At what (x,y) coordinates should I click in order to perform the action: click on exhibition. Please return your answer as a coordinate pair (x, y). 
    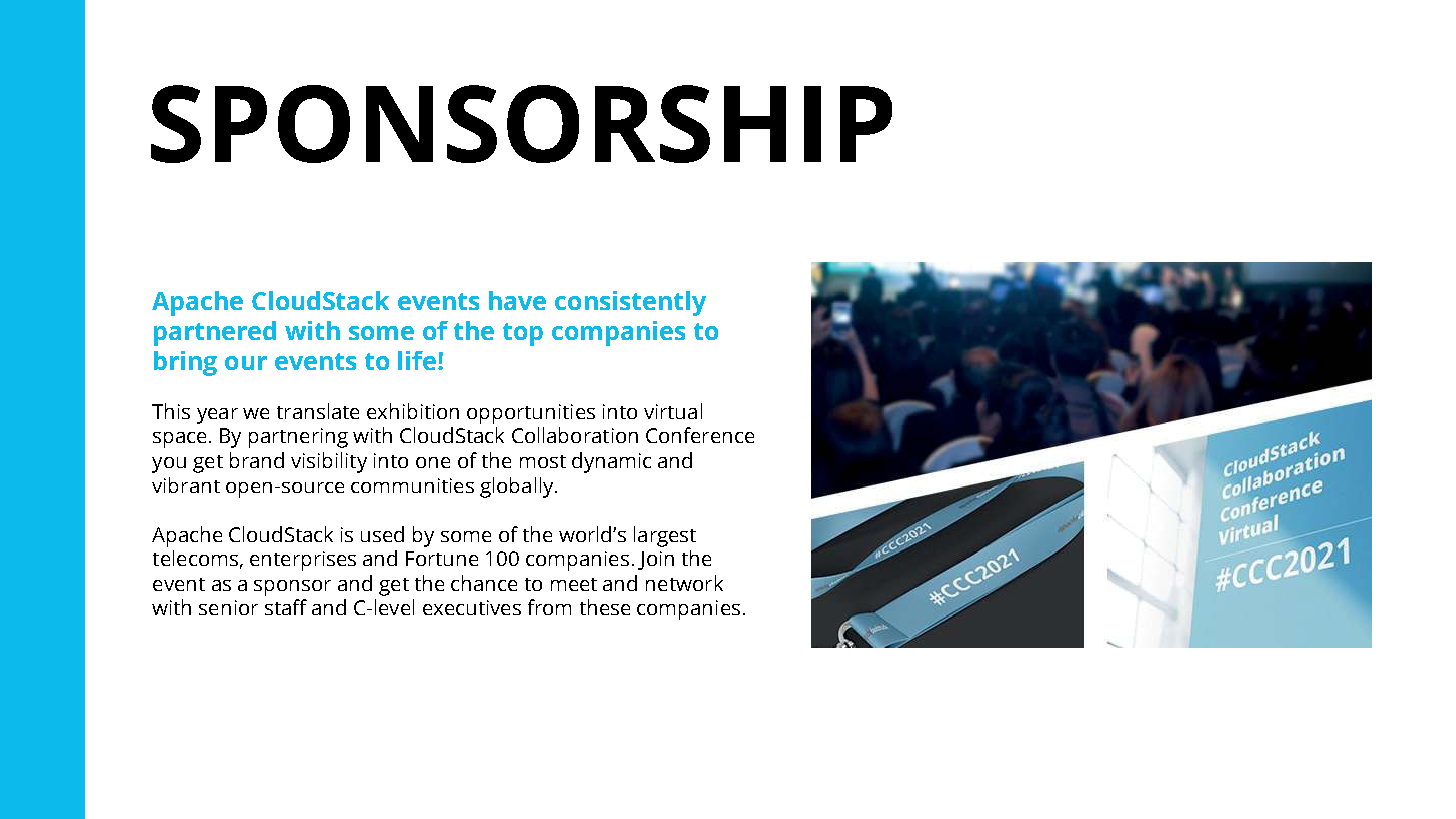
    Looking at the image, I should click on (413, 411).
